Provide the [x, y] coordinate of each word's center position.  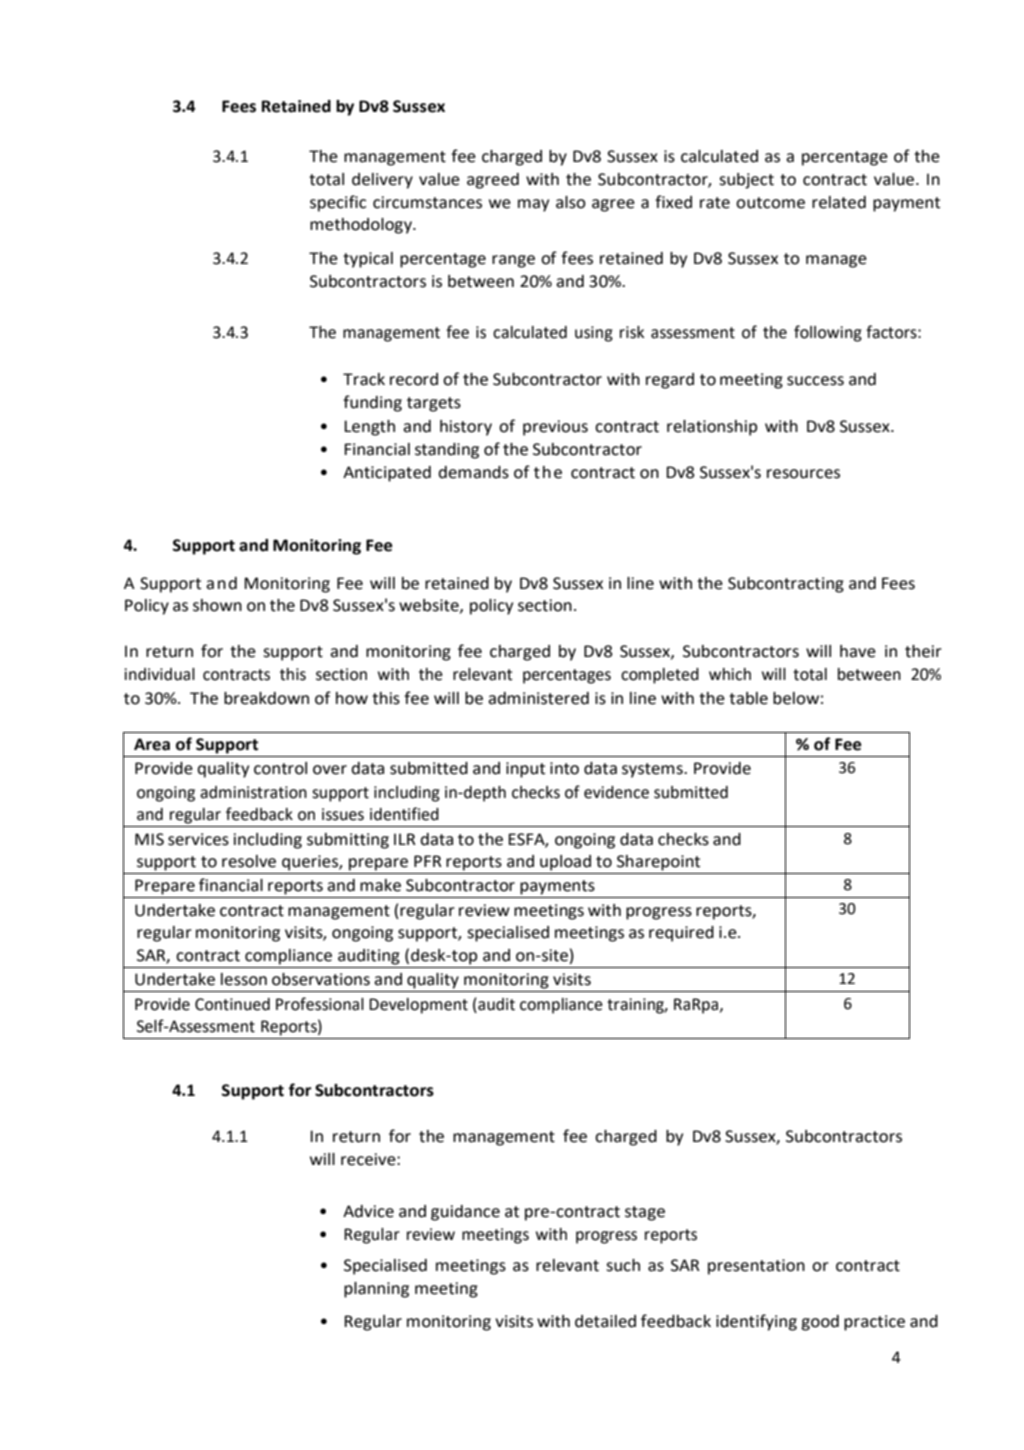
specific [338, 203]
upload [565, 863]
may [533, 205]
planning [376, 1290]
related [839, 202]
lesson [244, 979]
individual [159, 674]
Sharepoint [658, 863]
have [858, 651]
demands [473, 472]
